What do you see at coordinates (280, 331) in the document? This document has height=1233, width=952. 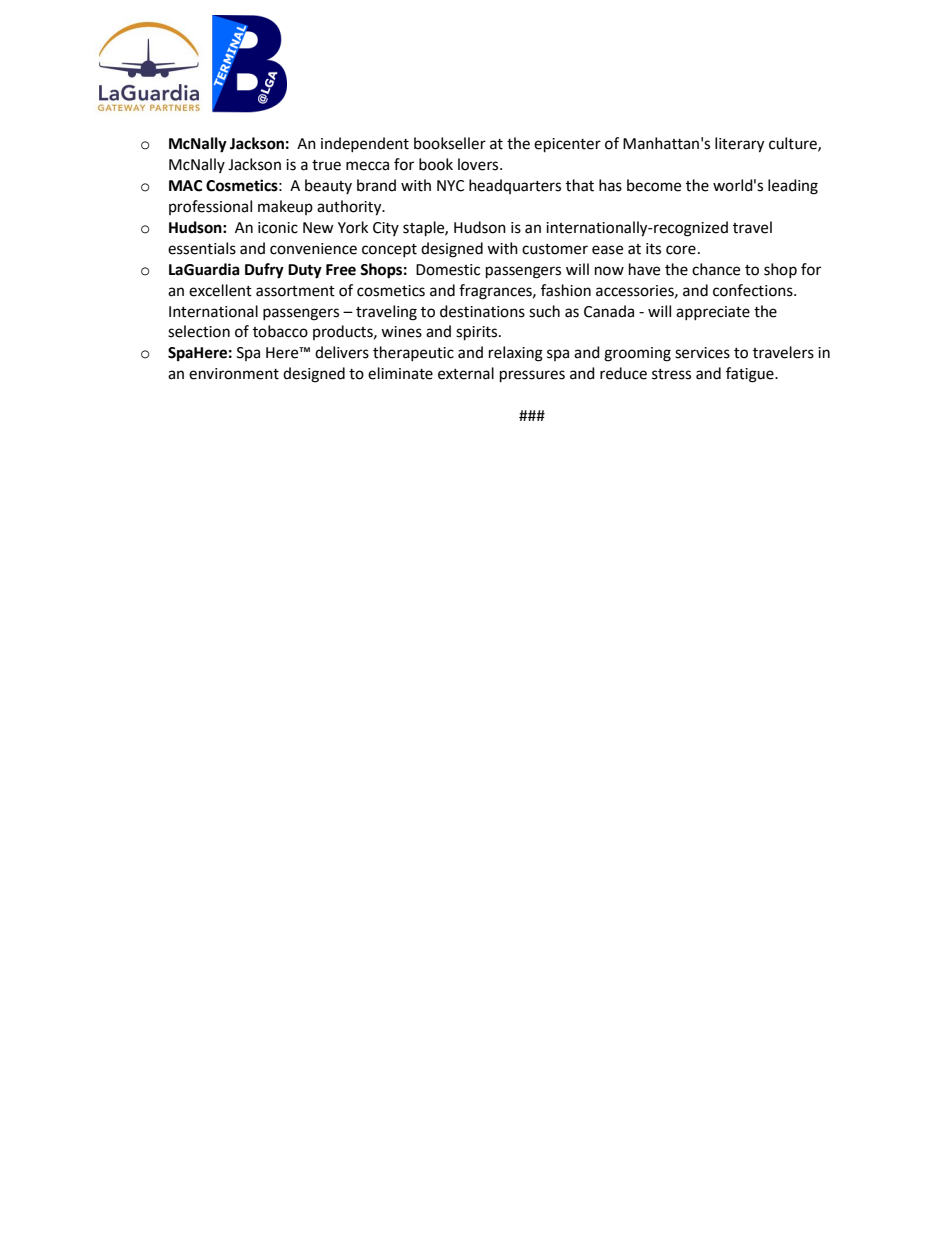 I see `tobacco` at bounding box center [280, 331].
